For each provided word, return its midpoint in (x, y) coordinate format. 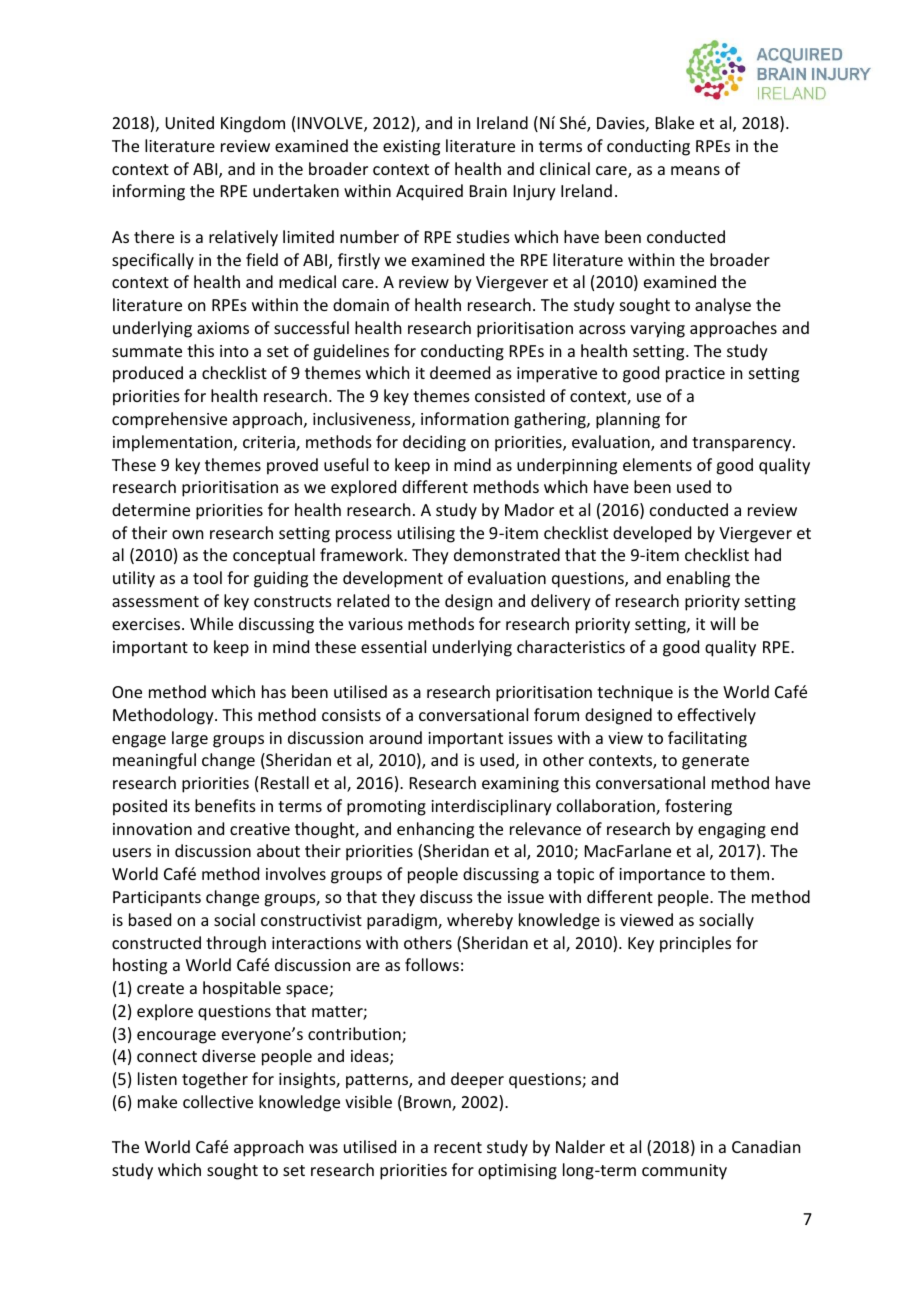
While (211, 623)
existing (411, 148)
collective (218, 1101)
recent (458, 1147)
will (722, 623)
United (189, 122)
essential (393, 646)
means (695, 170)
